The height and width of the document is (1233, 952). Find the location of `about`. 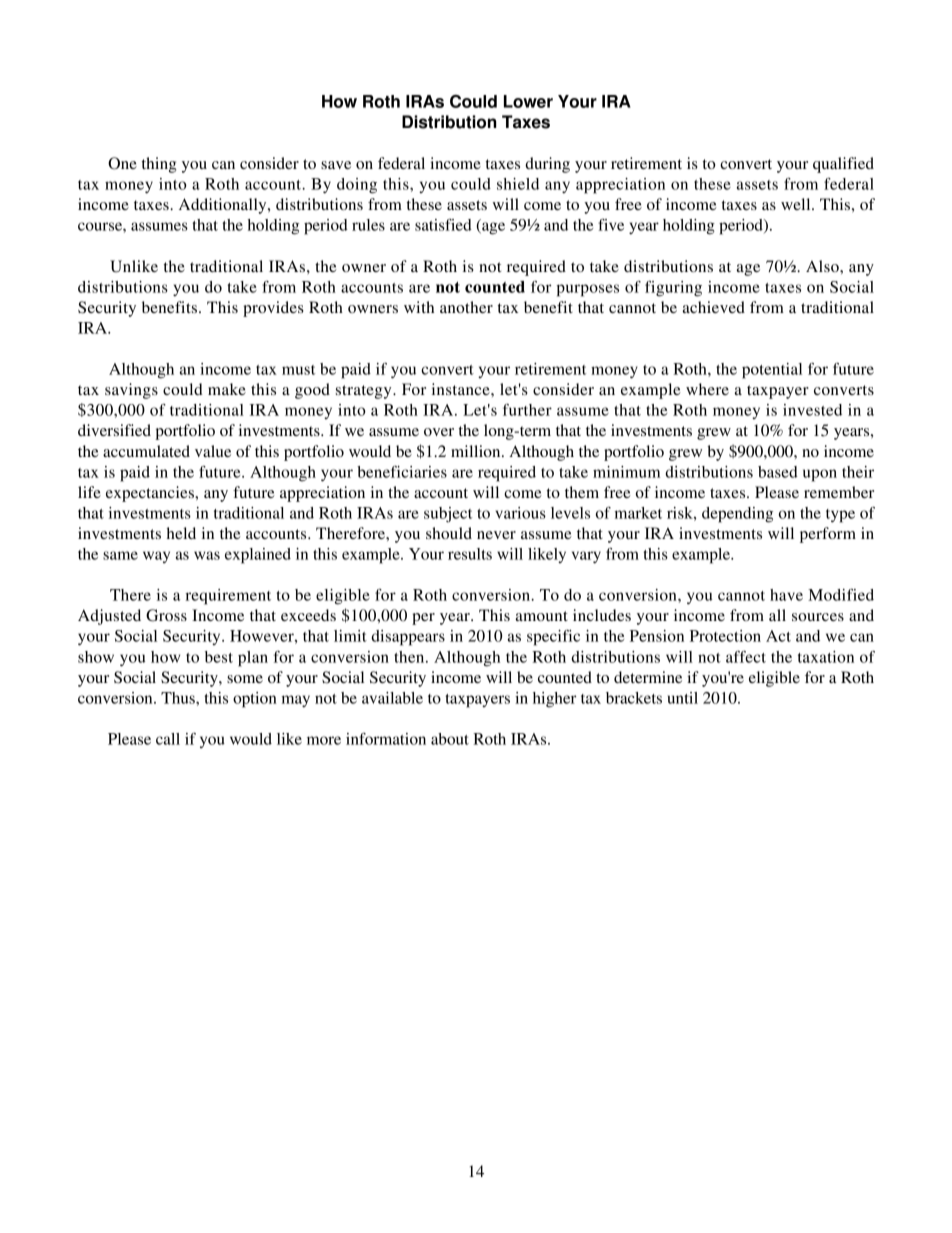

about is located at coordinates (450, 739).
